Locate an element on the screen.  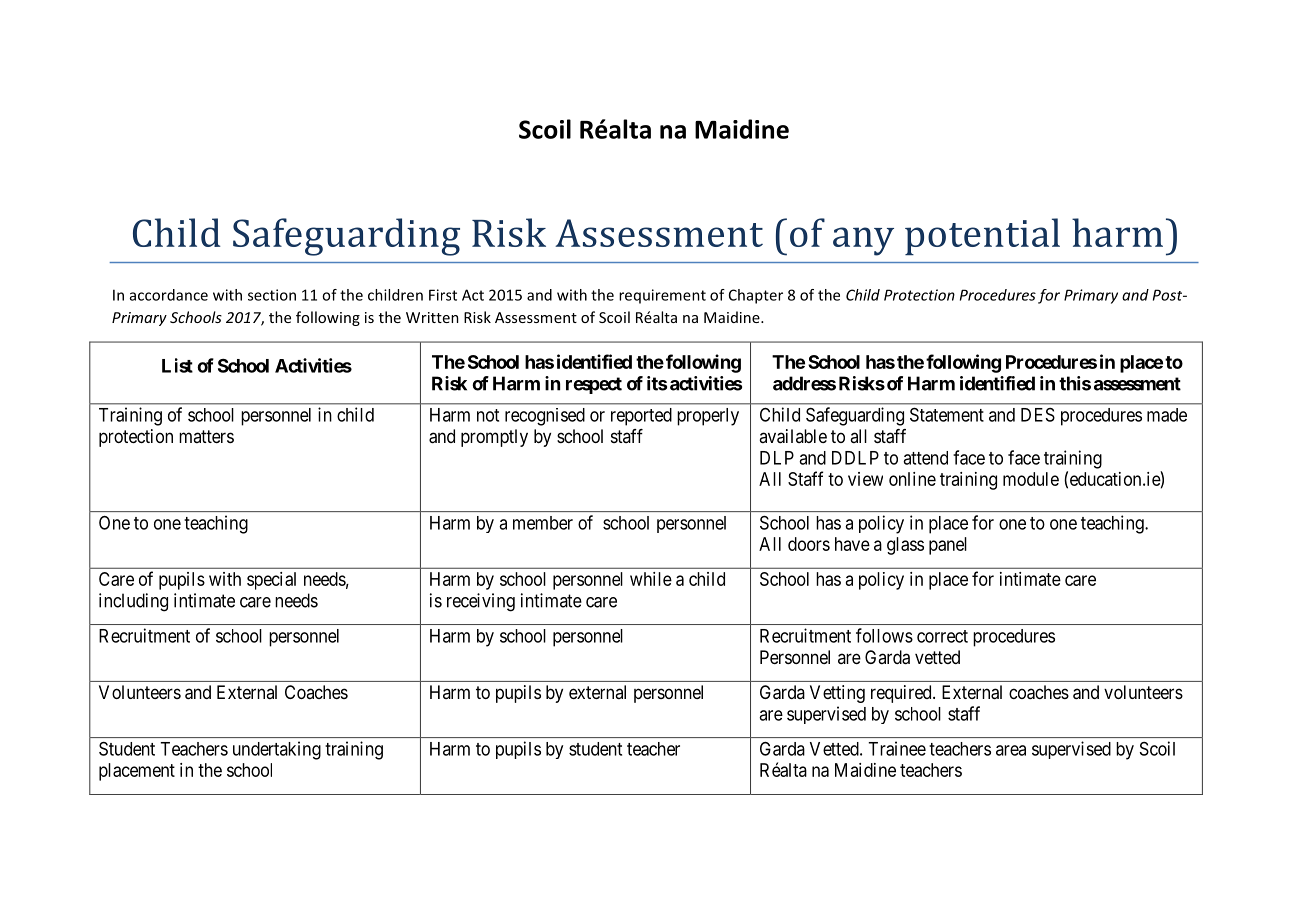
matters is located at coordinates (206, 436).
